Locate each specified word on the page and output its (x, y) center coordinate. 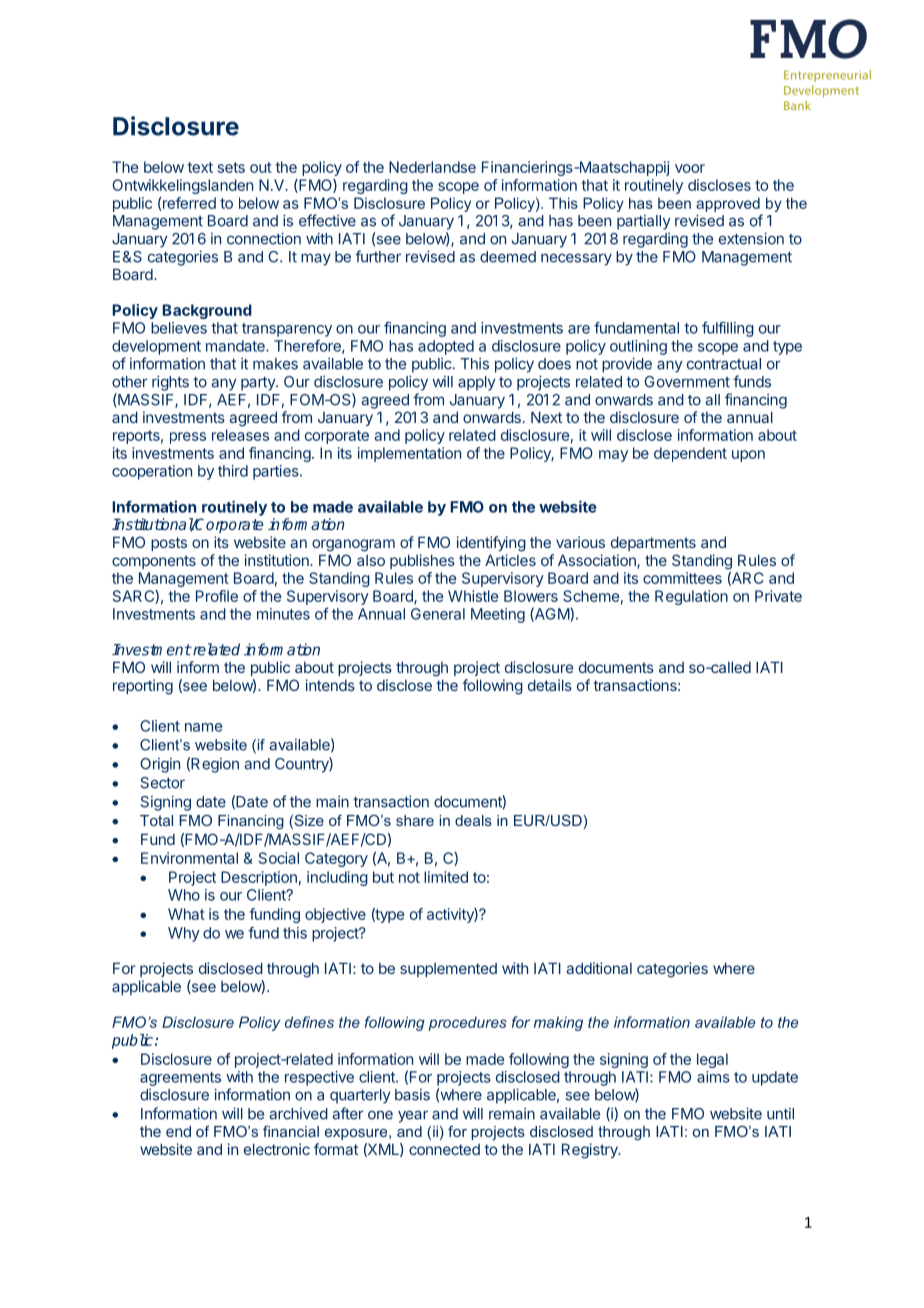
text (200, 167)
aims (713, 1077)
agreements (180, 1079)
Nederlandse (432, 167)
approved (728, 204)
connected (444, 1149)
